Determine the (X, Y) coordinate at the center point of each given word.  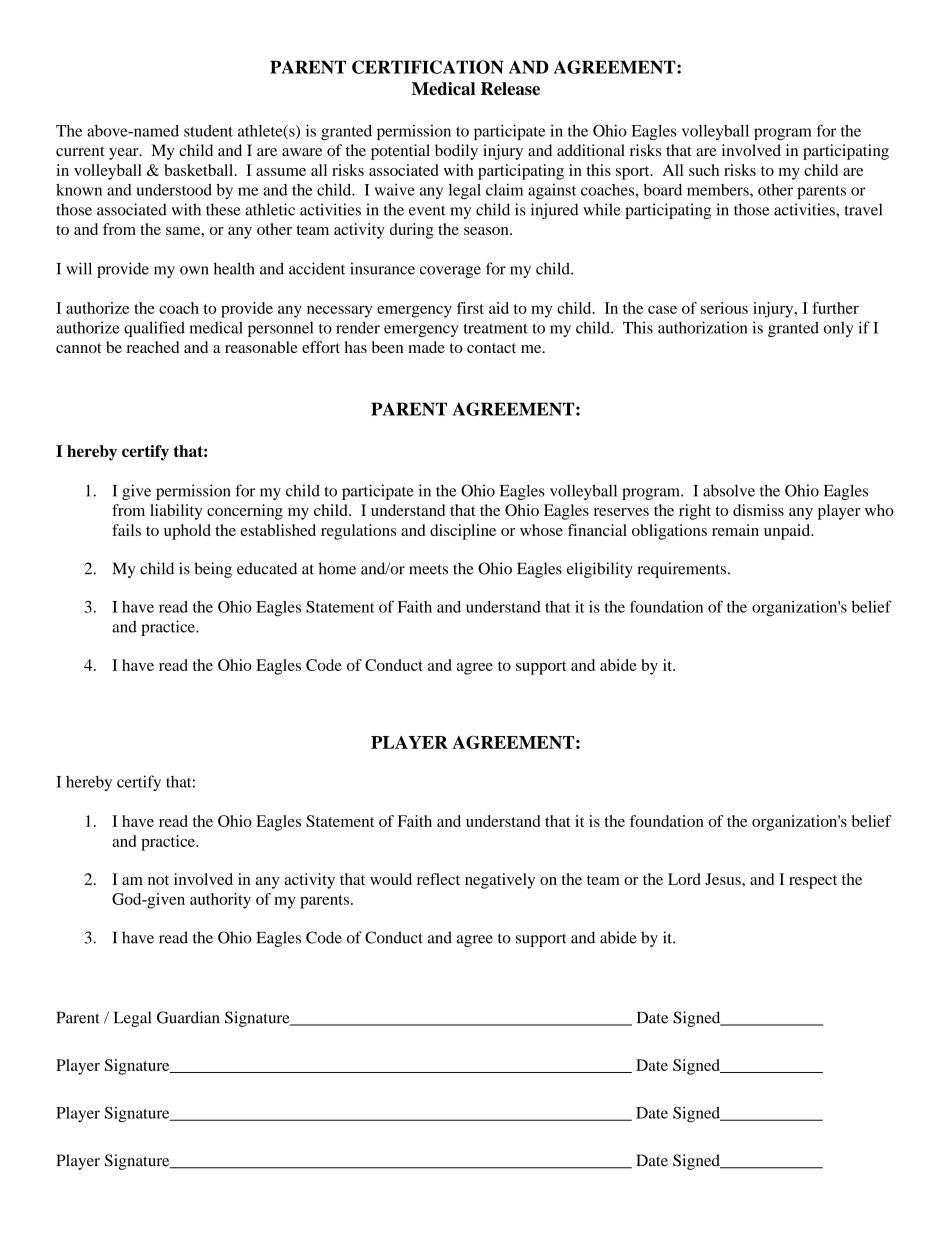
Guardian (188, 1017)
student (208, 131)
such (704, 170)
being (213, 570)
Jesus (724, 879)
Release (510, 88)
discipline (463, 532)
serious (724, 308)
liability (176, 512)
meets (428, 569)
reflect (438, 879)
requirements (683, 570)
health (234, 268)
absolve (729, 490)
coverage (450, 272)
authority (220, 901)
